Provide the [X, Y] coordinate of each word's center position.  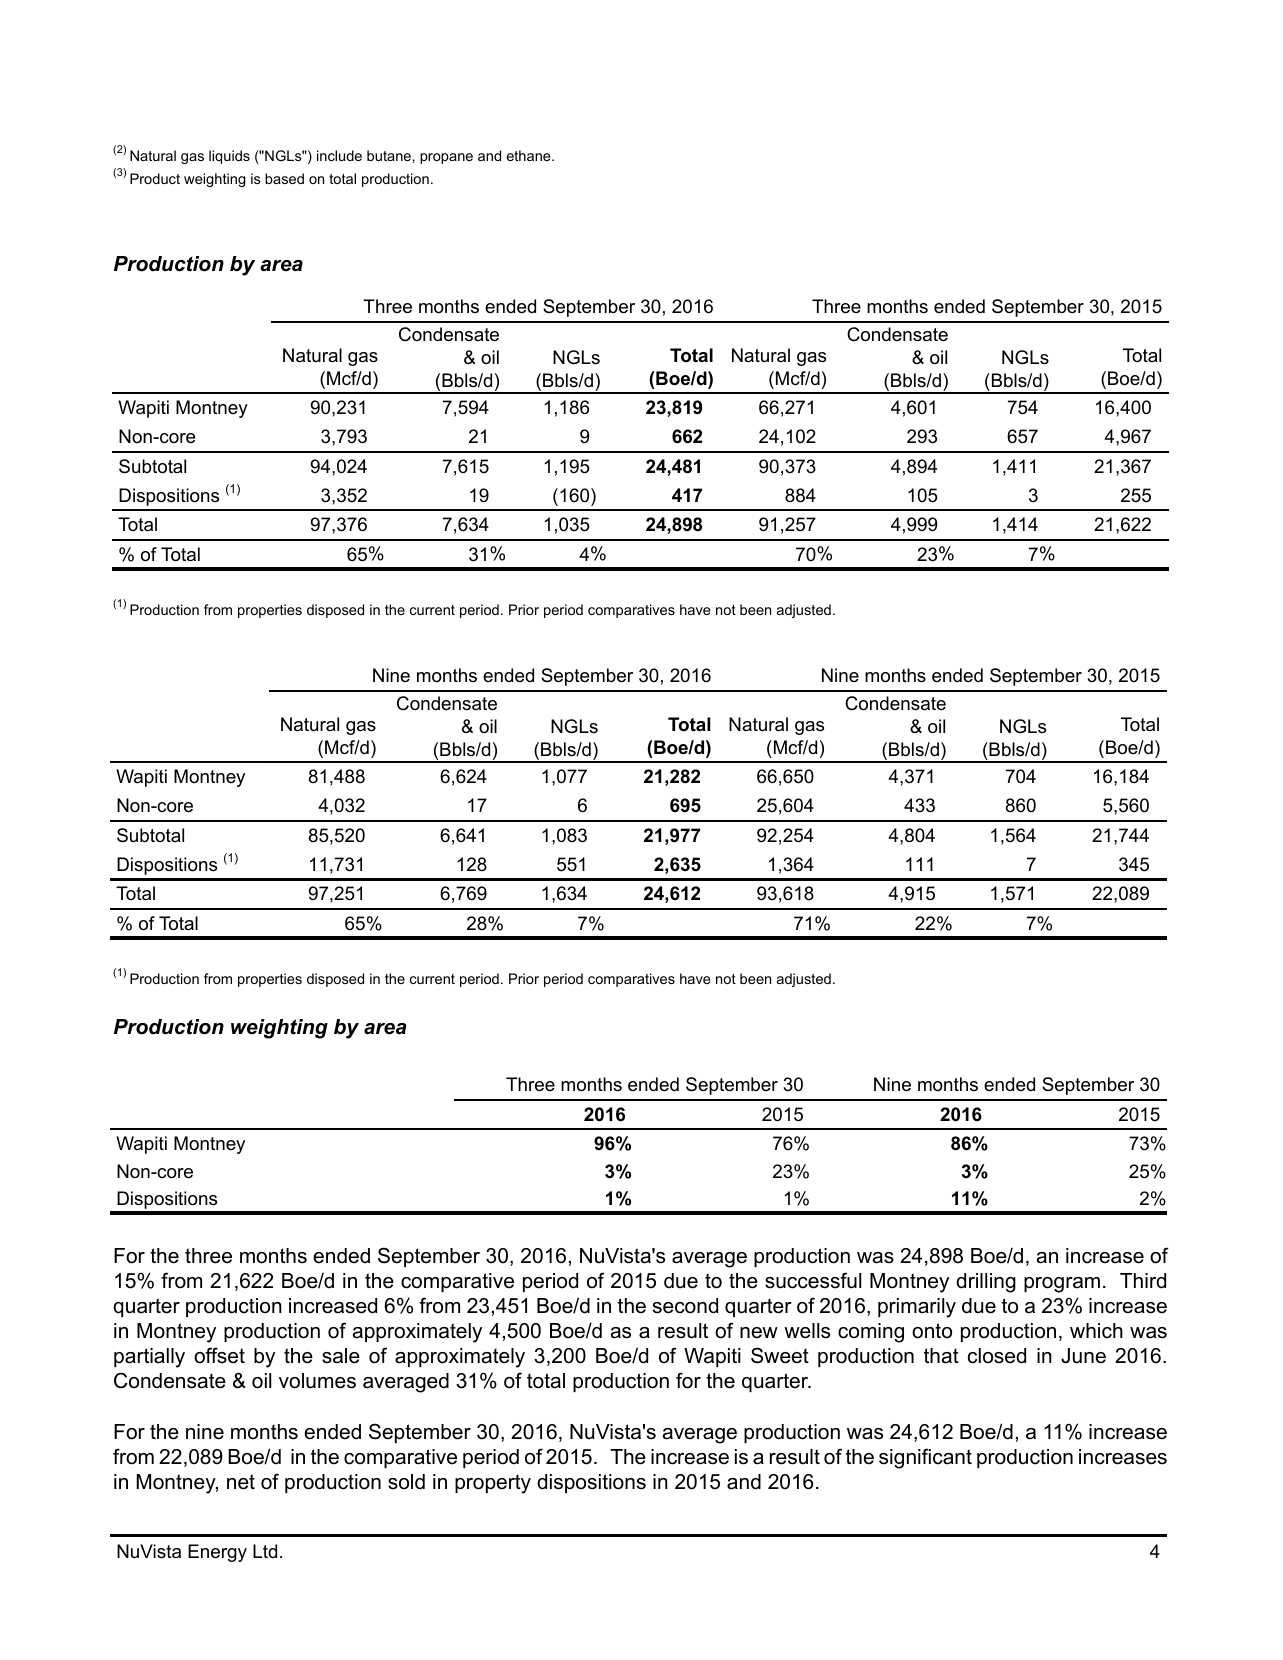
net [241, 1482]
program [1062, 1285]
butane [390, 155]
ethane [530, 155]
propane [446, 158]
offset [219, 1355]
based [284, 178]
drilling [986, 1283]
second [685, 1306]
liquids [229, 157]
